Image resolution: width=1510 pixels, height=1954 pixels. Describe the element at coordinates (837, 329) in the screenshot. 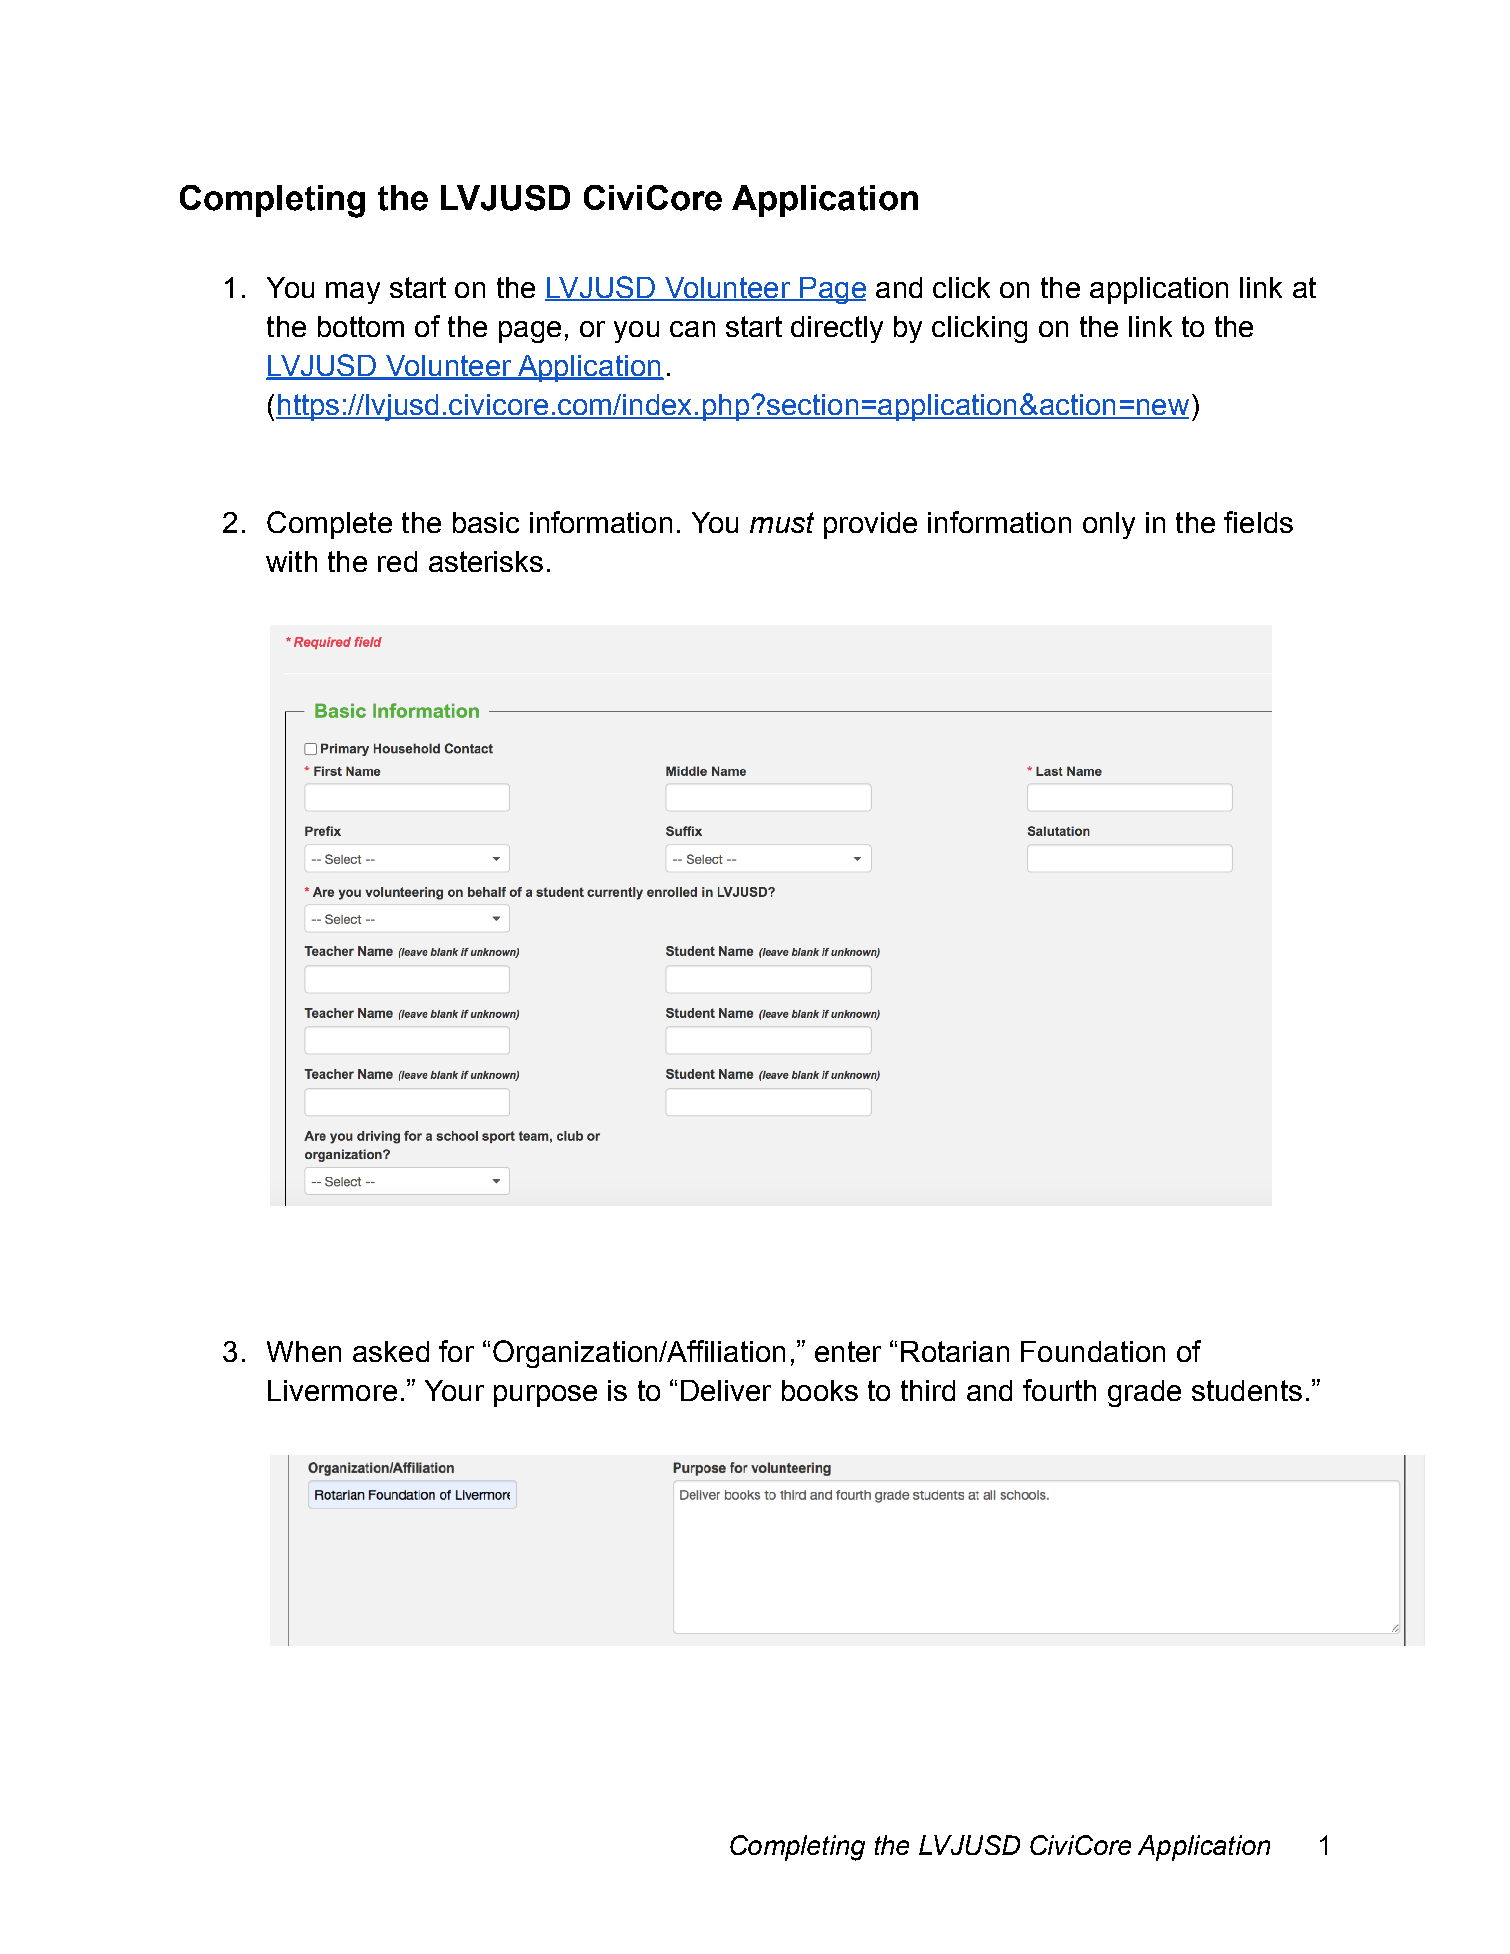

I see `directly` at that location.
